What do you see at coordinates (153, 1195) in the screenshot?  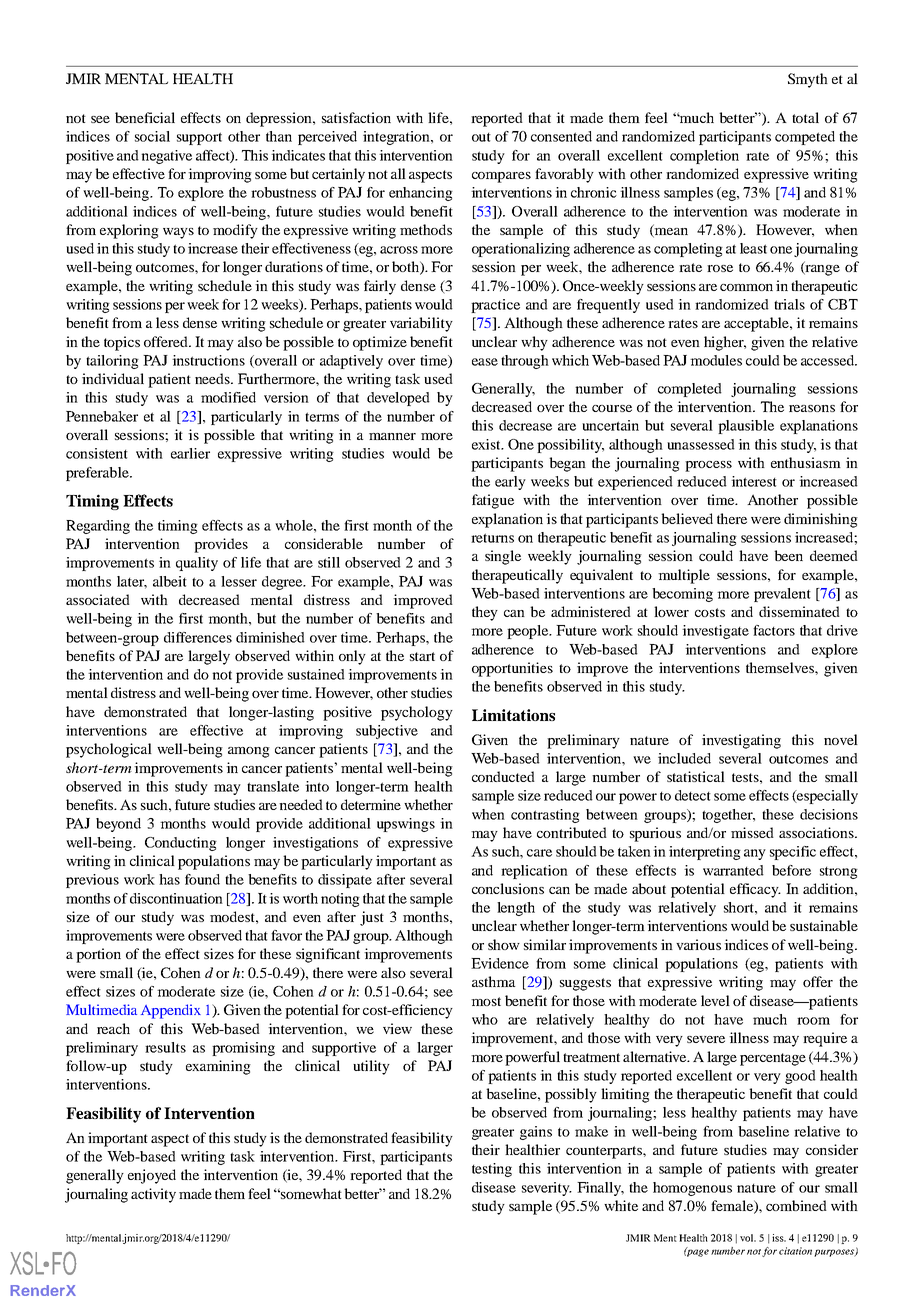 I see `activity` at bounding box center [153, 1195].
